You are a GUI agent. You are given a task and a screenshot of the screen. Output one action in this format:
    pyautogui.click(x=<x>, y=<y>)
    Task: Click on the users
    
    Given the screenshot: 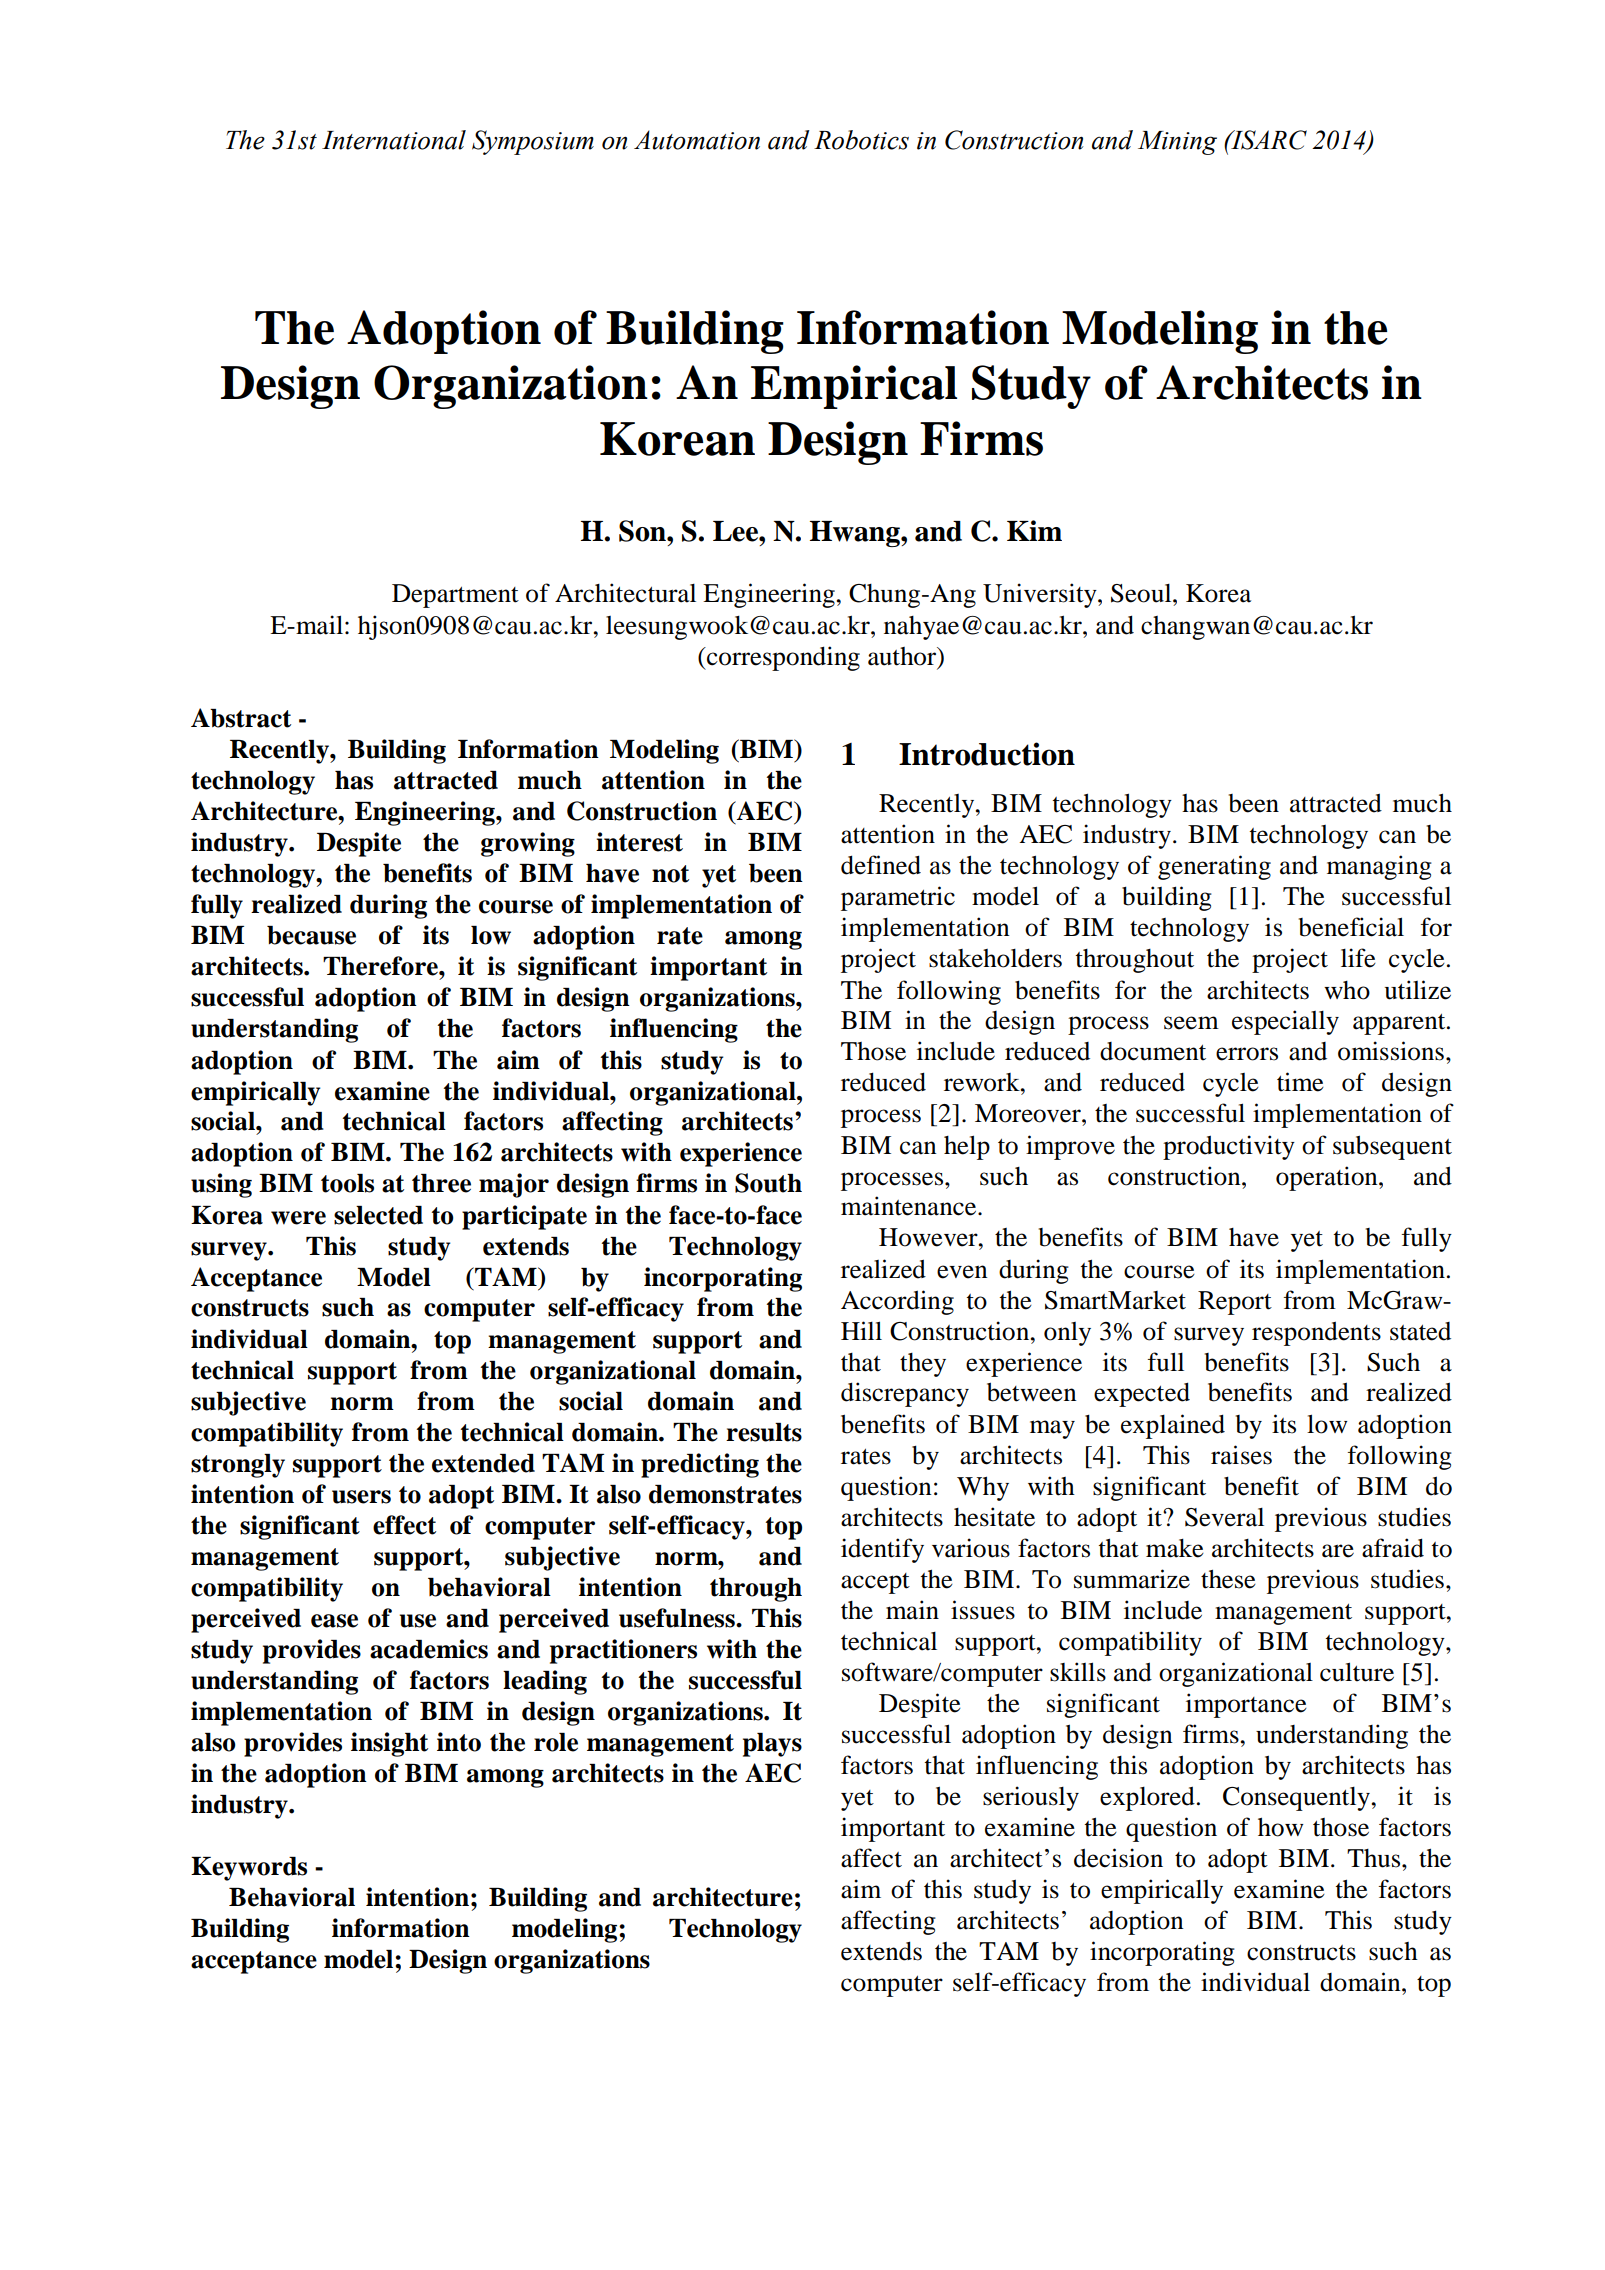 What is the action you would take?
    pyautogui.click(x=361, y=1497)
